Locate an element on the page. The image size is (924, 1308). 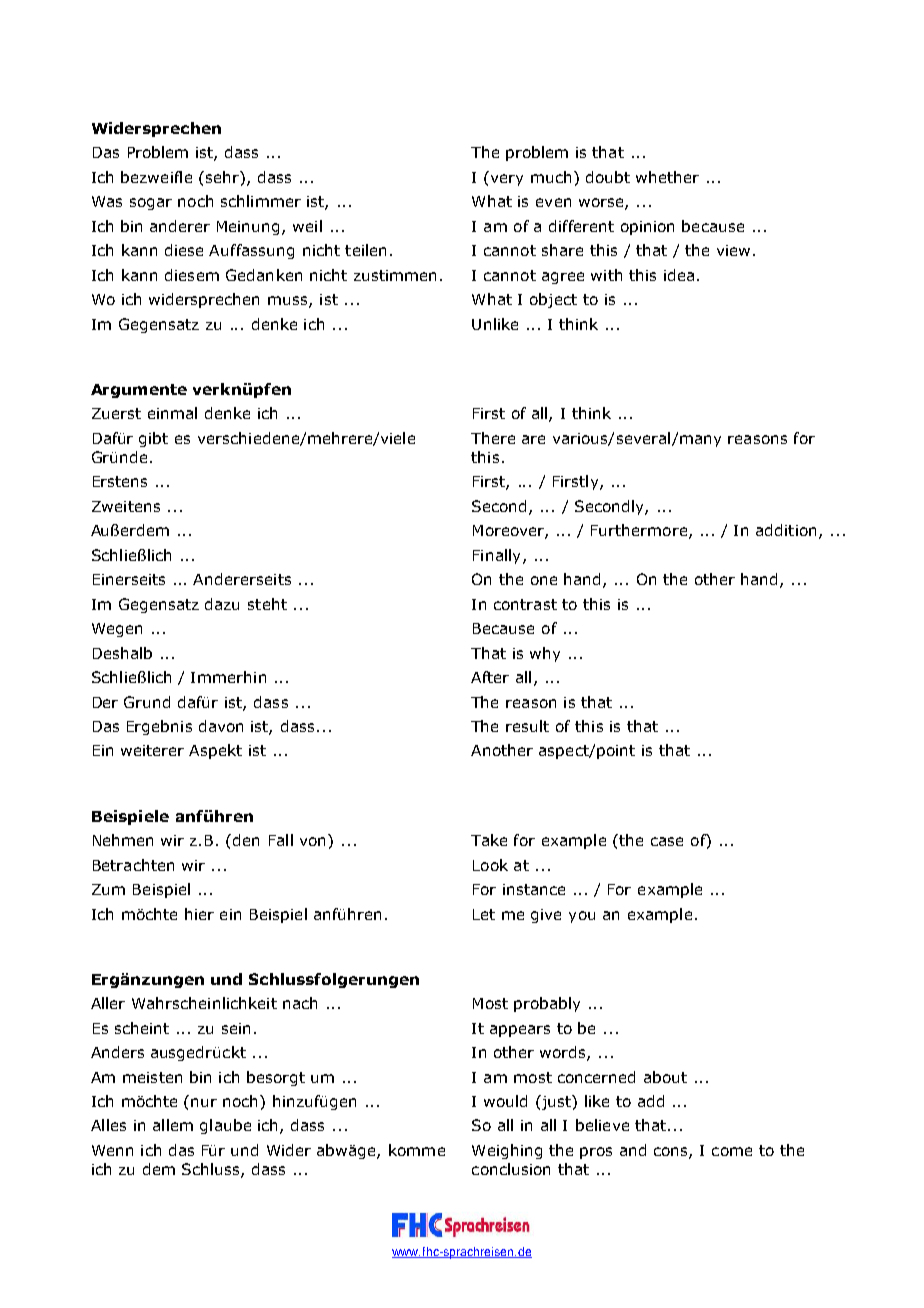
Finally is located at coordinates (498, 556).
